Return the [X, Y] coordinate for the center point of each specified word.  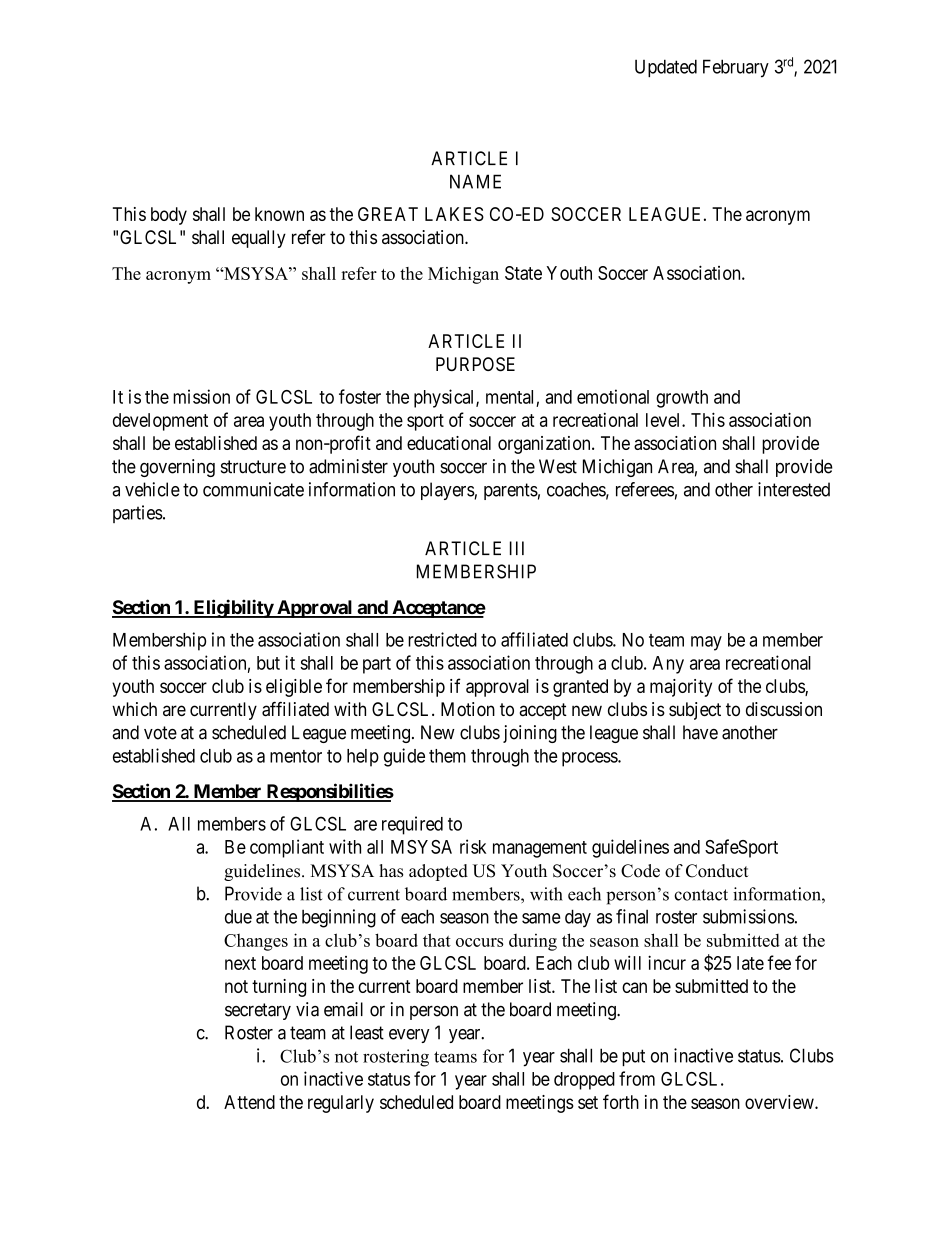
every [409, 1036]
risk [473, 846]
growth [682, 399]
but [268, 663]
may [706, 643]
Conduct [717, 871]
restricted [442, 639]
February [736, 68]
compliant [287, 848]
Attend [249, 1102]
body [169, 216]
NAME [475, 181]
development [160, 422]
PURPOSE [475, 364]
